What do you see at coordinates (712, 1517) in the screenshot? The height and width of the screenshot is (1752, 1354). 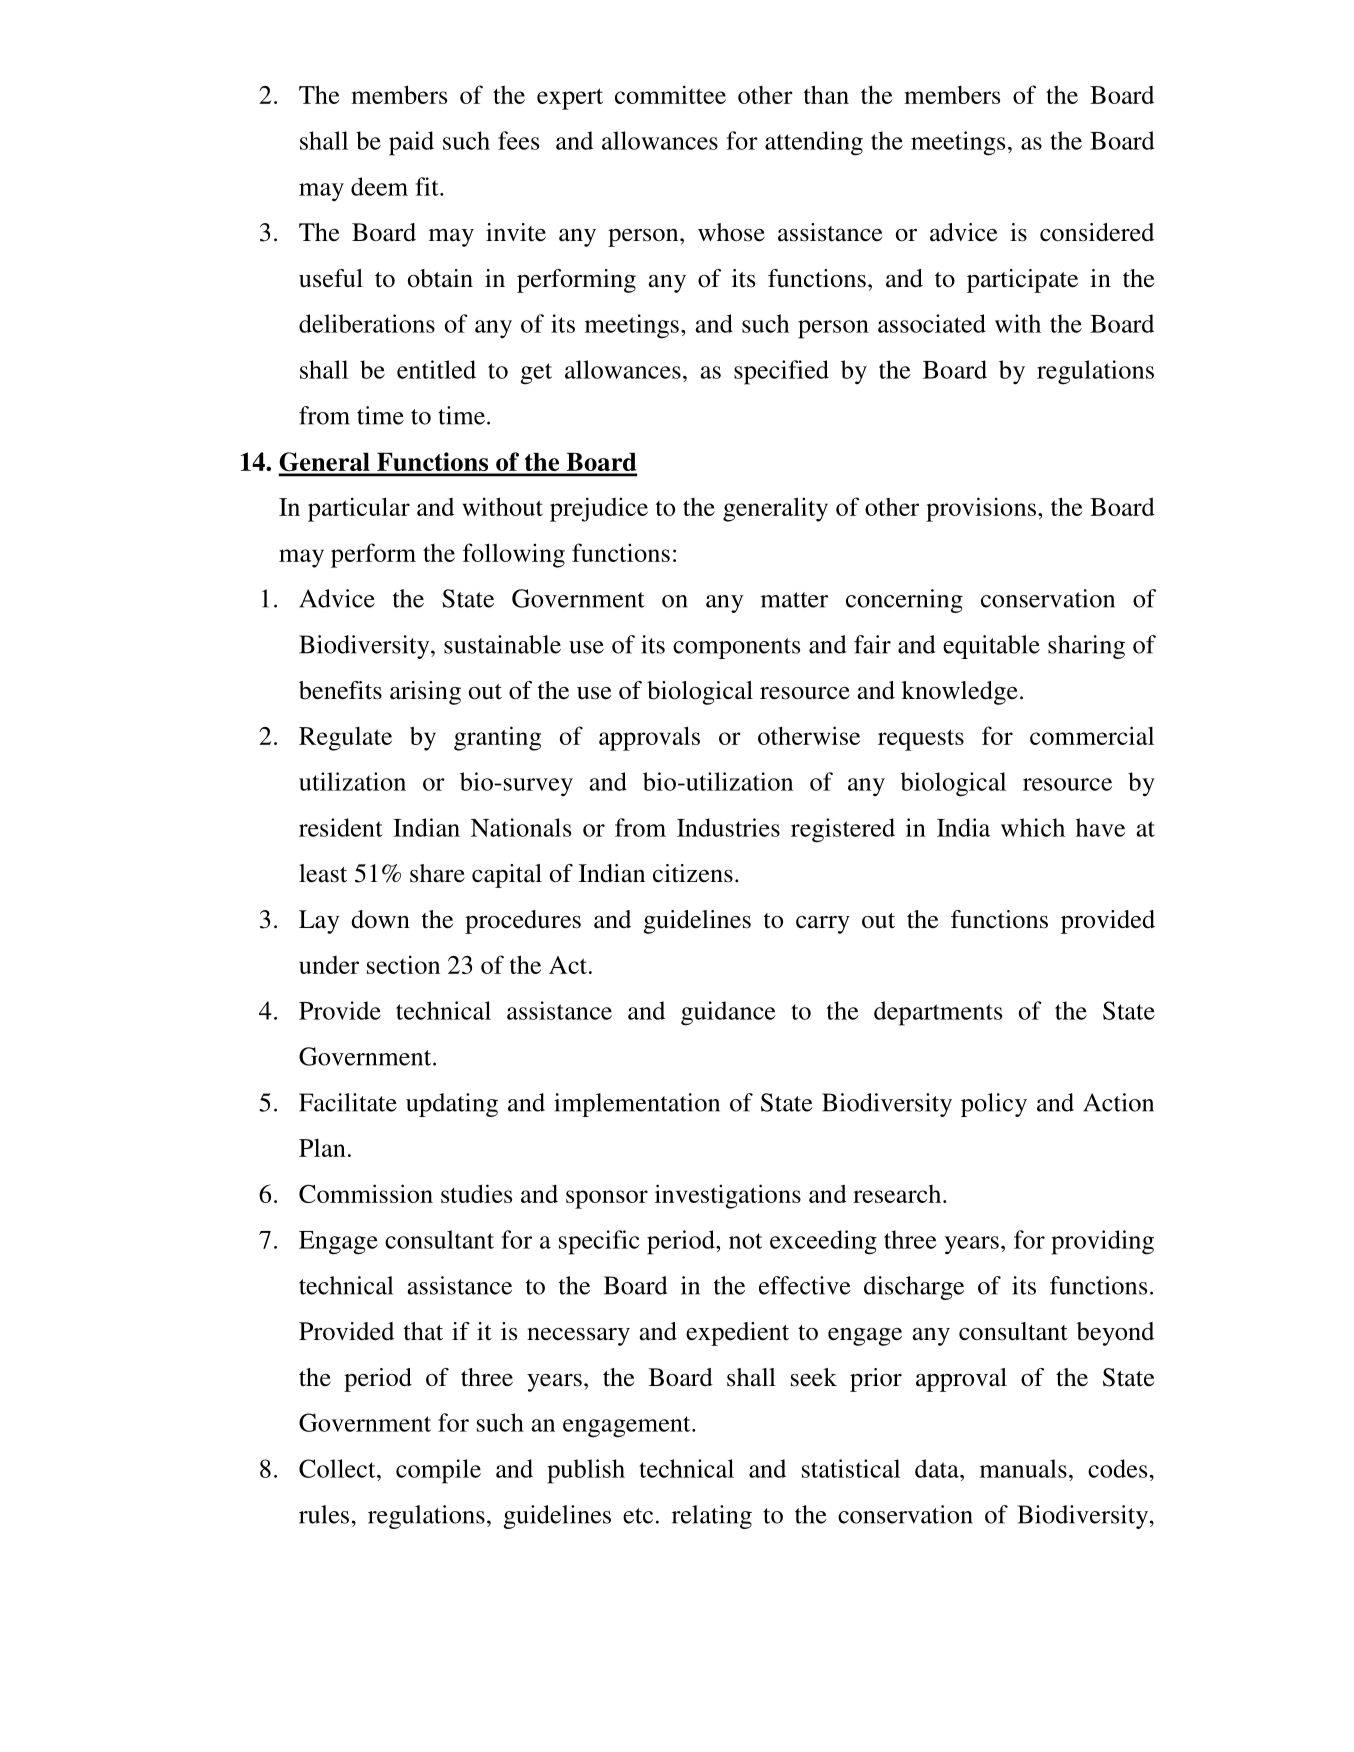 I see `relating` at bounding box center [712, 1517].
